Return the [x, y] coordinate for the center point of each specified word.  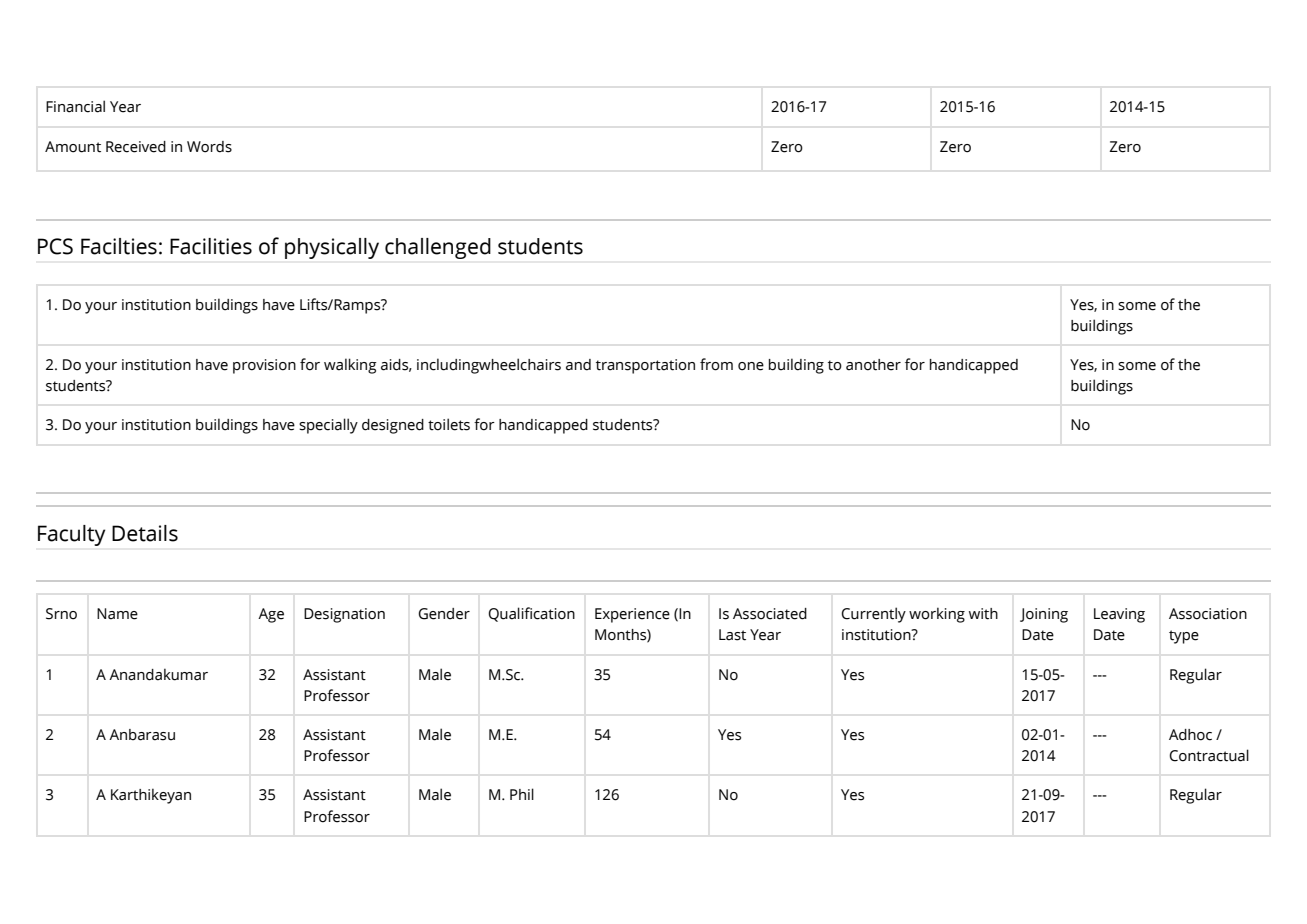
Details [145, 533]
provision [264, 366]
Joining [1044, 615]
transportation [645, 366]
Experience [632, 615]
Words [209, 147]
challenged [438, 248]
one [751, 366]
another [873, 365]
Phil [522, 794]
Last [732, 635]
